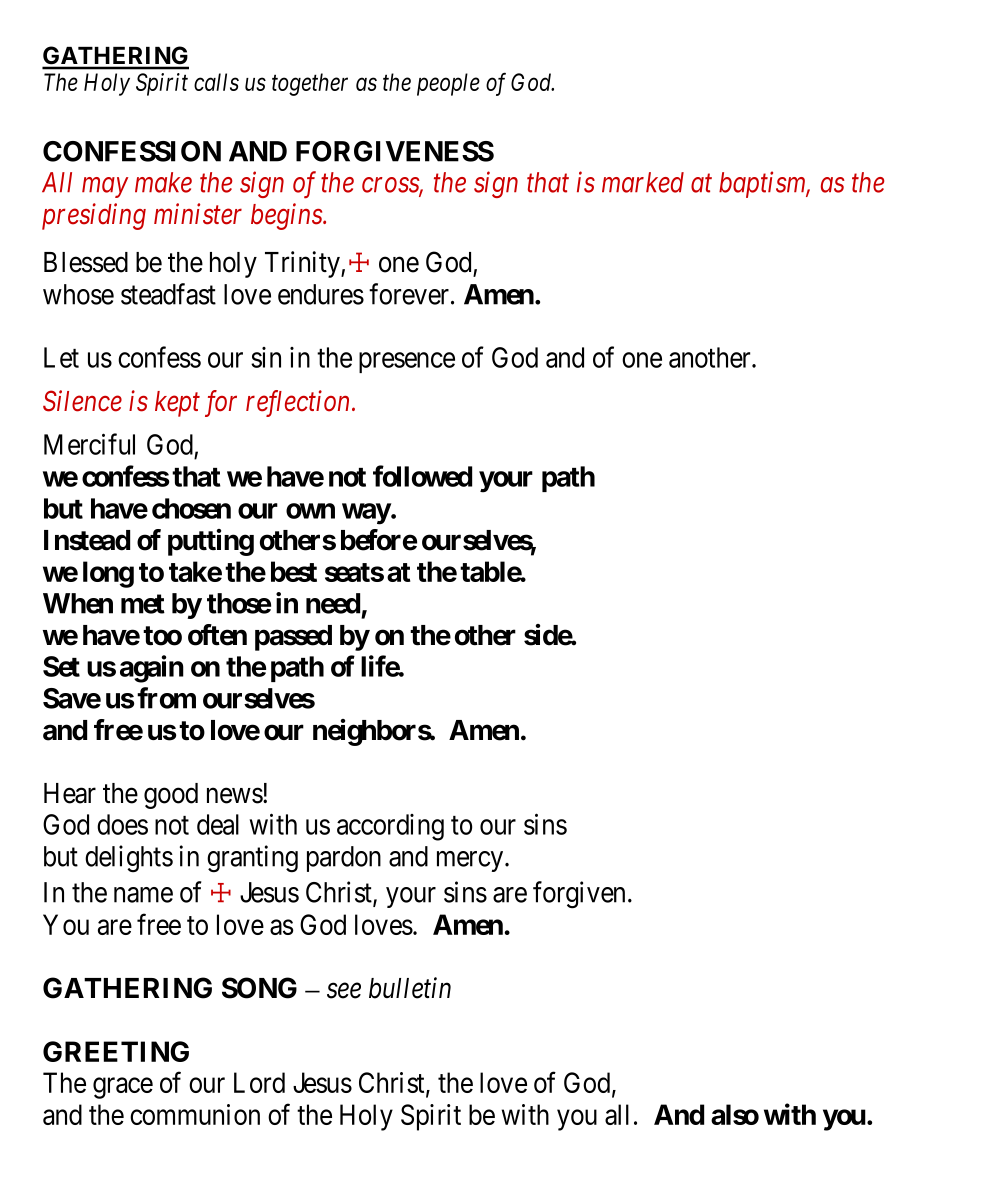 The width and height of the image is (991, 1204). Describe the element at coordinates (171, 796) in the image. I see `good` at that location.
